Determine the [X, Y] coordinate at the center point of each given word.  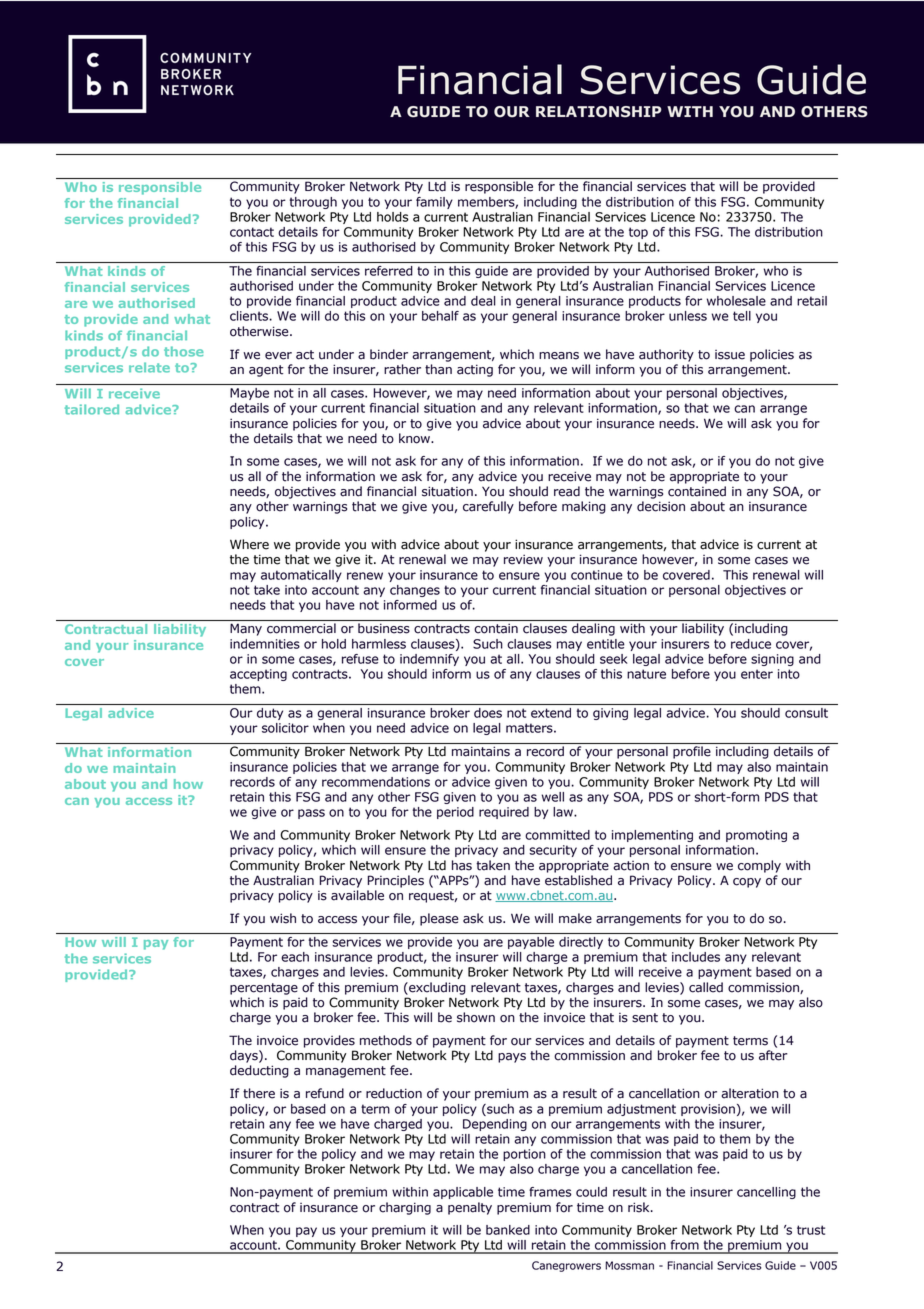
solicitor [285, 728]
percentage [264, 989]
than [438, 369]
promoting [756, 836]
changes [415, 591]
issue [730, 355]
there [259, 1093]
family [434, 203]
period [455, 813]
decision [661, 506]
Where [249, 544]
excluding [436, 988]
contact [252, 232]
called [706, 987]
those [184, 351]
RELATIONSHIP [599, 112]
